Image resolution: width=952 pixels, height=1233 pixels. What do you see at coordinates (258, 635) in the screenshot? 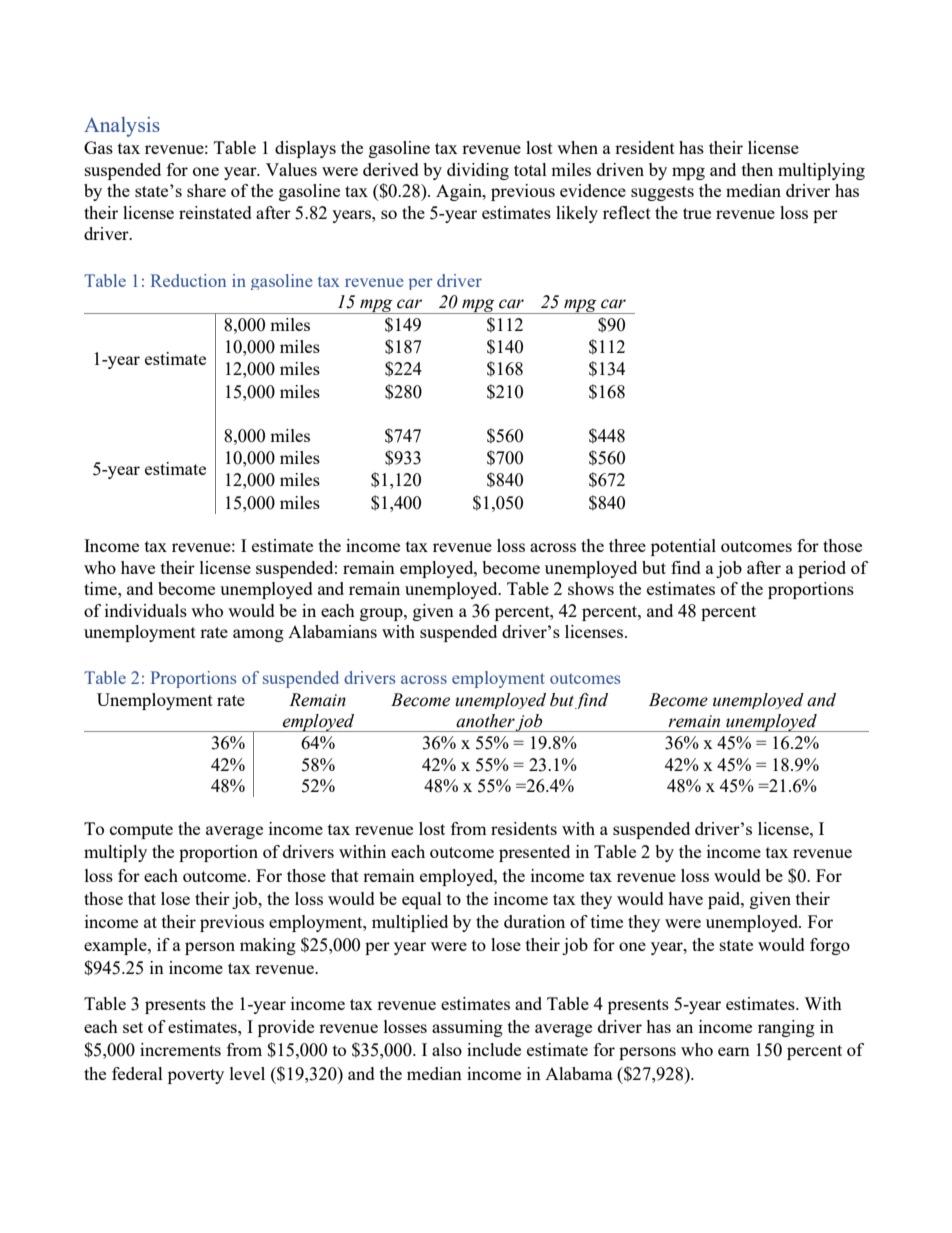
I see `among` at bounding box center [258, 635].
